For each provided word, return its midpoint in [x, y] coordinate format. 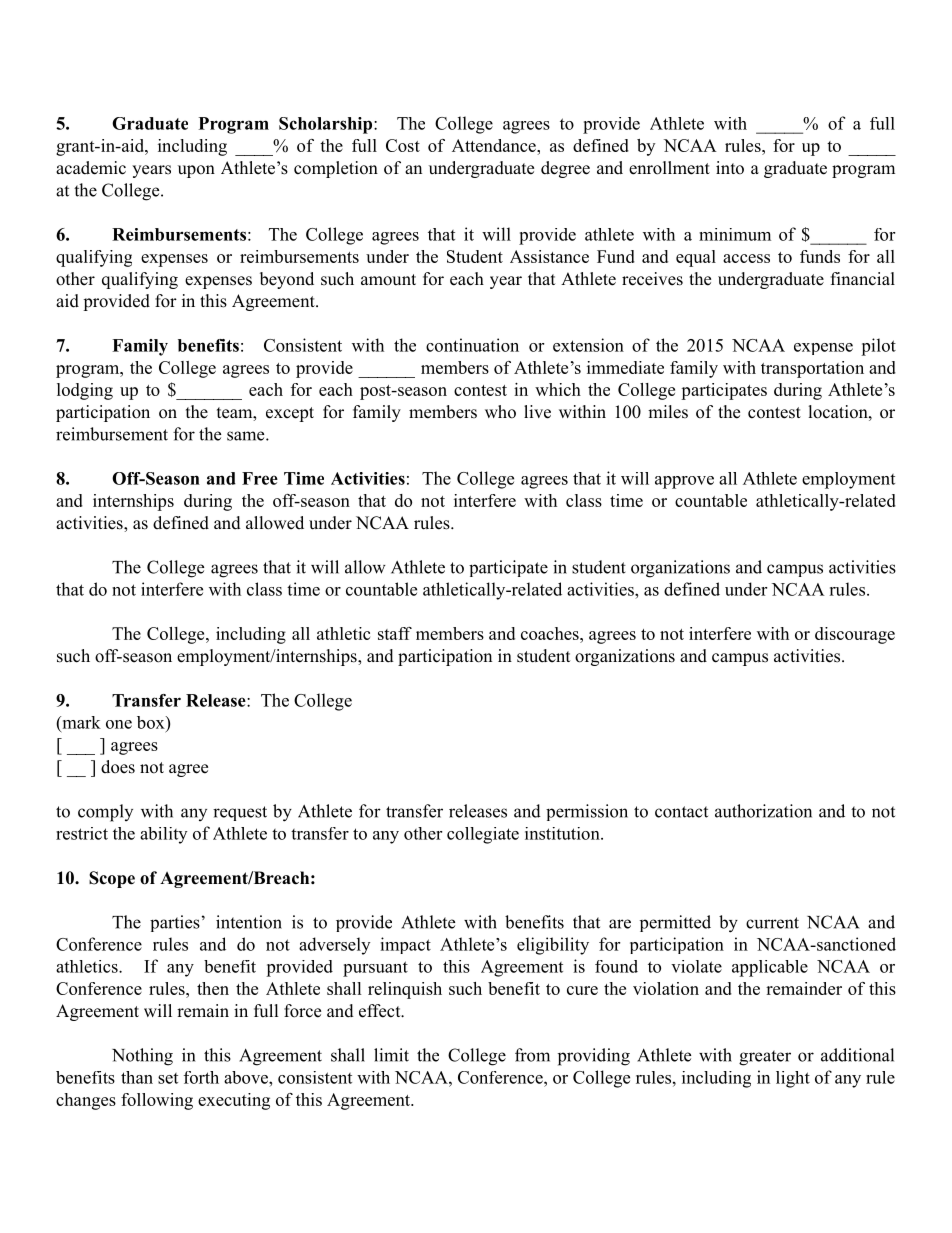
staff [395, 633]
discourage [855, 635]
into [730, 168]
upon [196, 171]
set [168, 1078]
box [152, 722]
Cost [403, 145]
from [532, 1055]
